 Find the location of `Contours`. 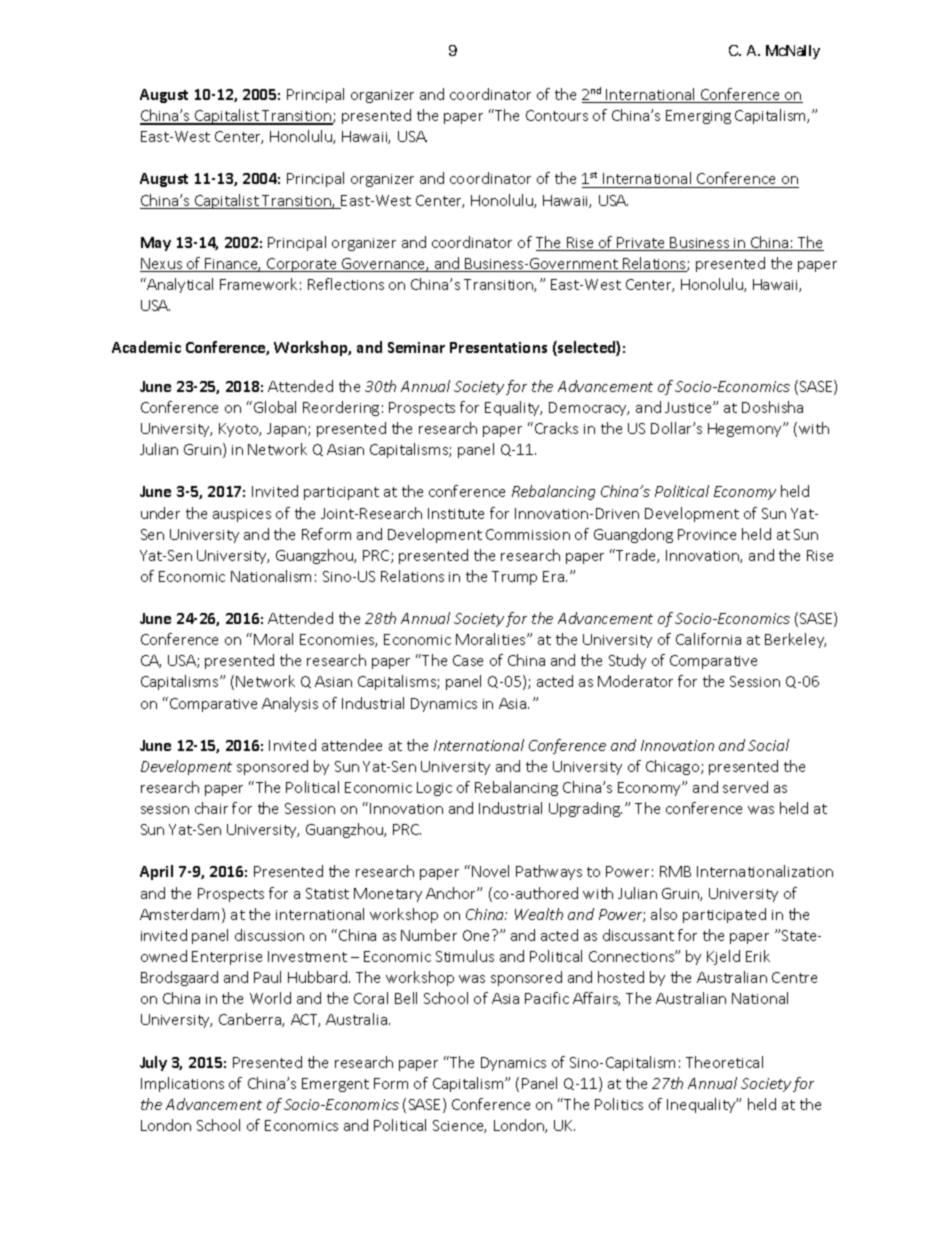

Contours is located at coordinates (557, 115).
